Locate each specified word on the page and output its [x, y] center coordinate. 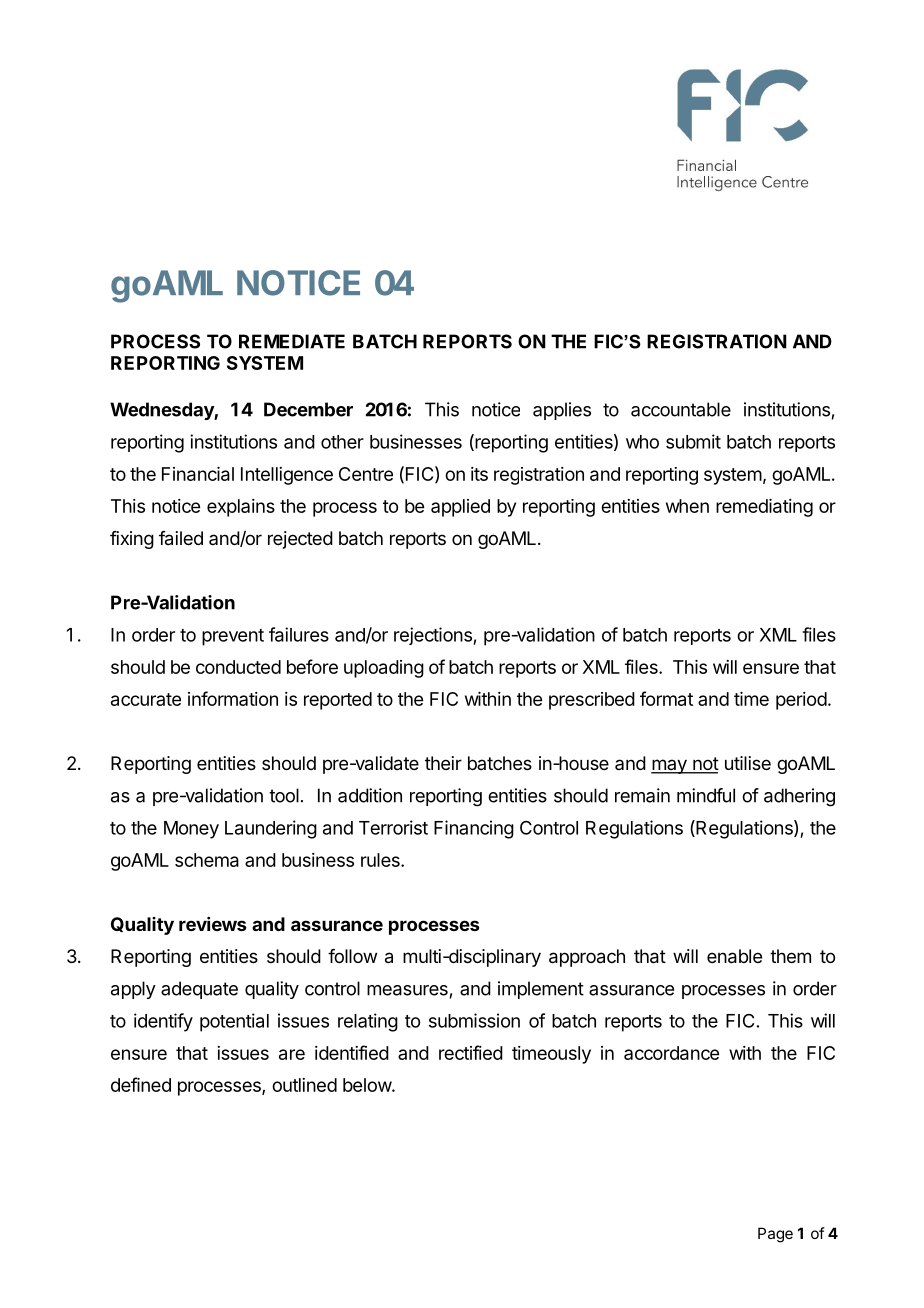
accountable [681, 409]
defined [141, 1084]
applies [562, 411]
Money [191, 830]
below [368, 1085]
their [443, 763]
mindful [706, 795]
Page [775, 1235]
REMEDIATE [292, 341]
